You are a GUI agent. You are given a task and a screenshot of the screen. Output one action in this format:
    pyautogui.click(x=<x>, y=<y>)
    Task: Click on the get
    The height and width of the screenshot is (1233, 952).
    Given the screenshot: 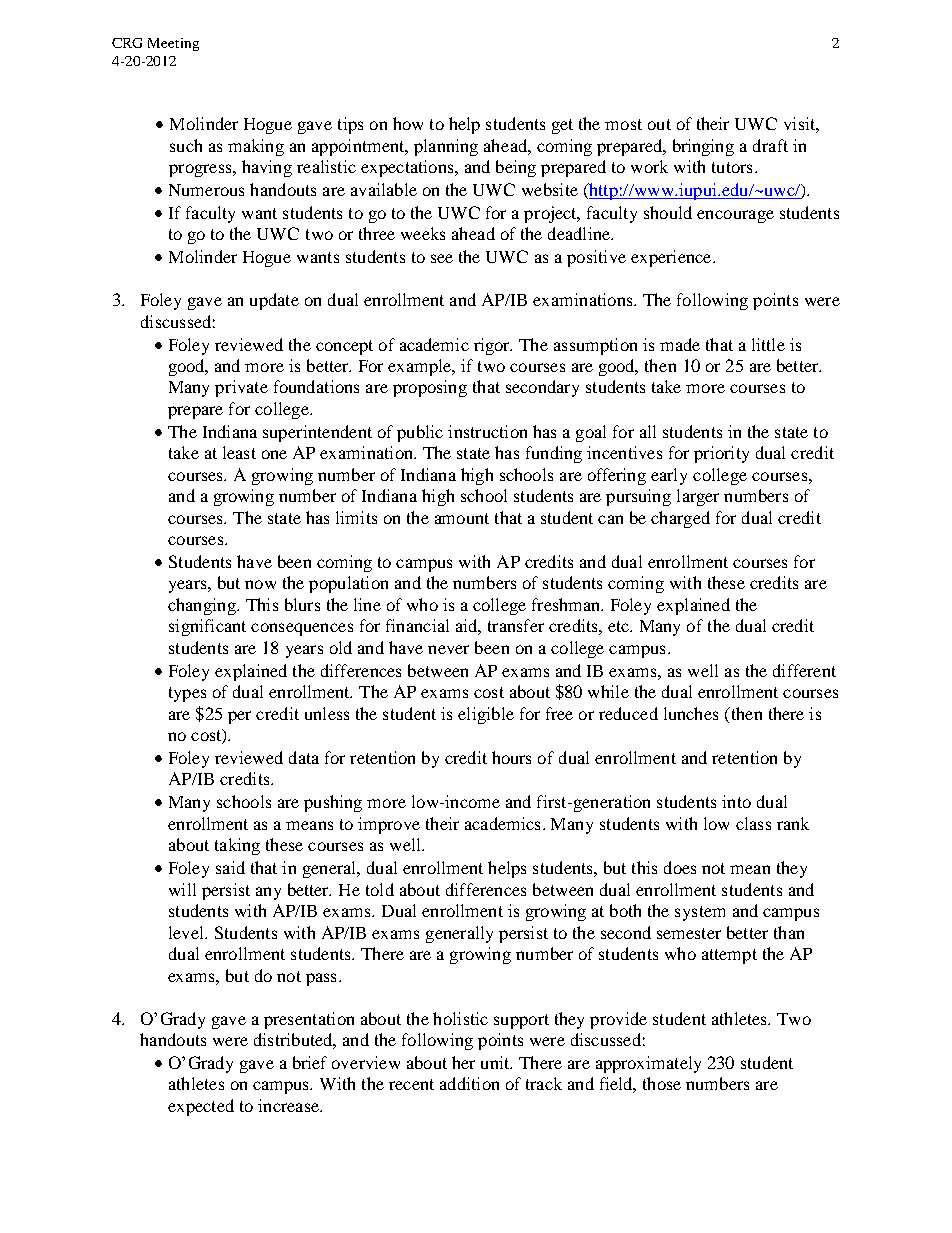 What is the action you would take?
    pyautogui.click(x=562, y=126)
